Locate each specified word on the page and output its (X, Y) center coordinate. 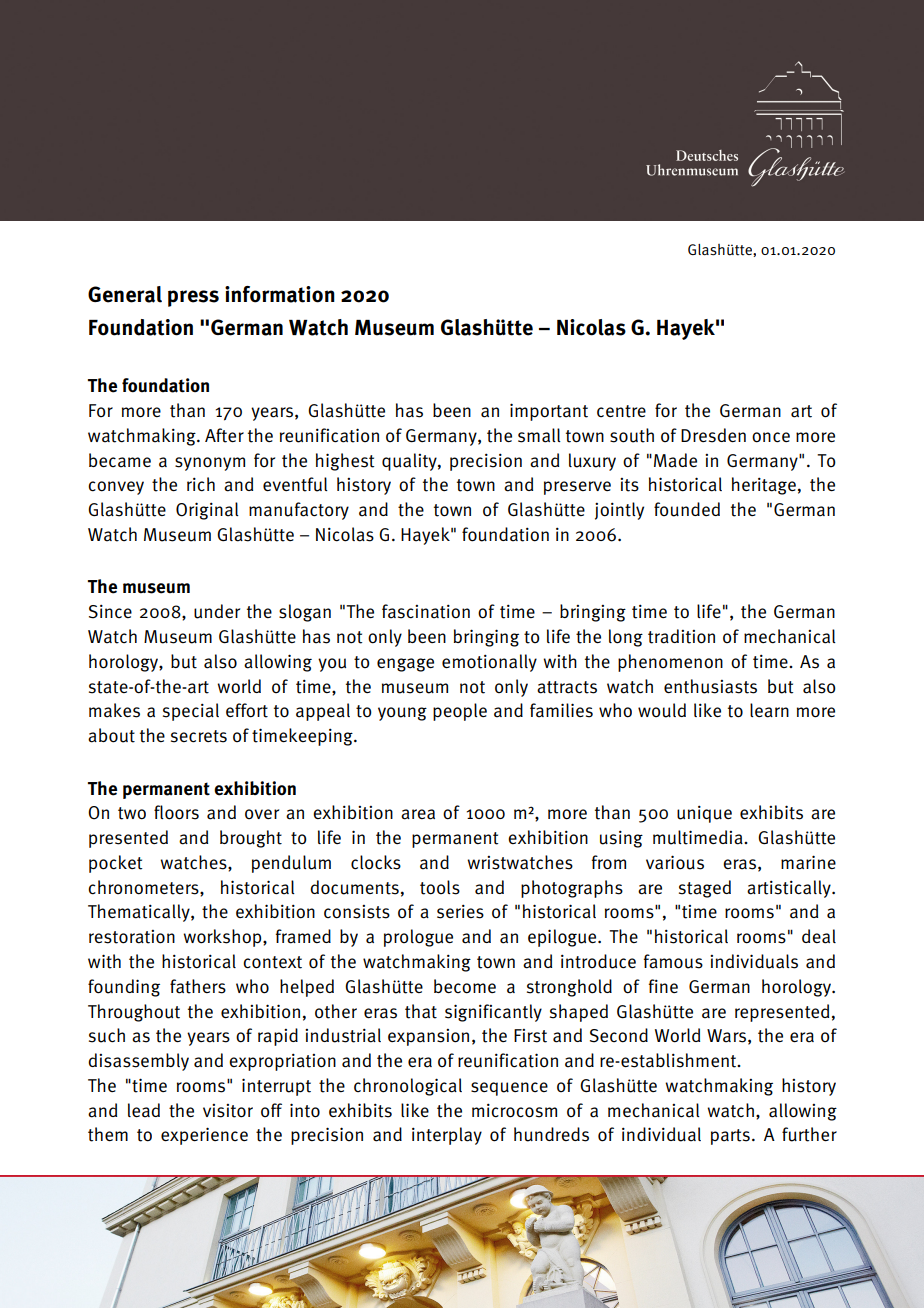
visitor (228, 1111)
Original (207, 511)
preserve (577, 488)
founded (687, 509)
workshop (223, 938)
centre (621, 411)
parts (730, 1137)
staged (705, 889)
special (191, 712)
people (460, 712)
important (549, 412)
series (460, 911)
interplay (447, 1136)
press (193, 298)
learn (769, 710)
